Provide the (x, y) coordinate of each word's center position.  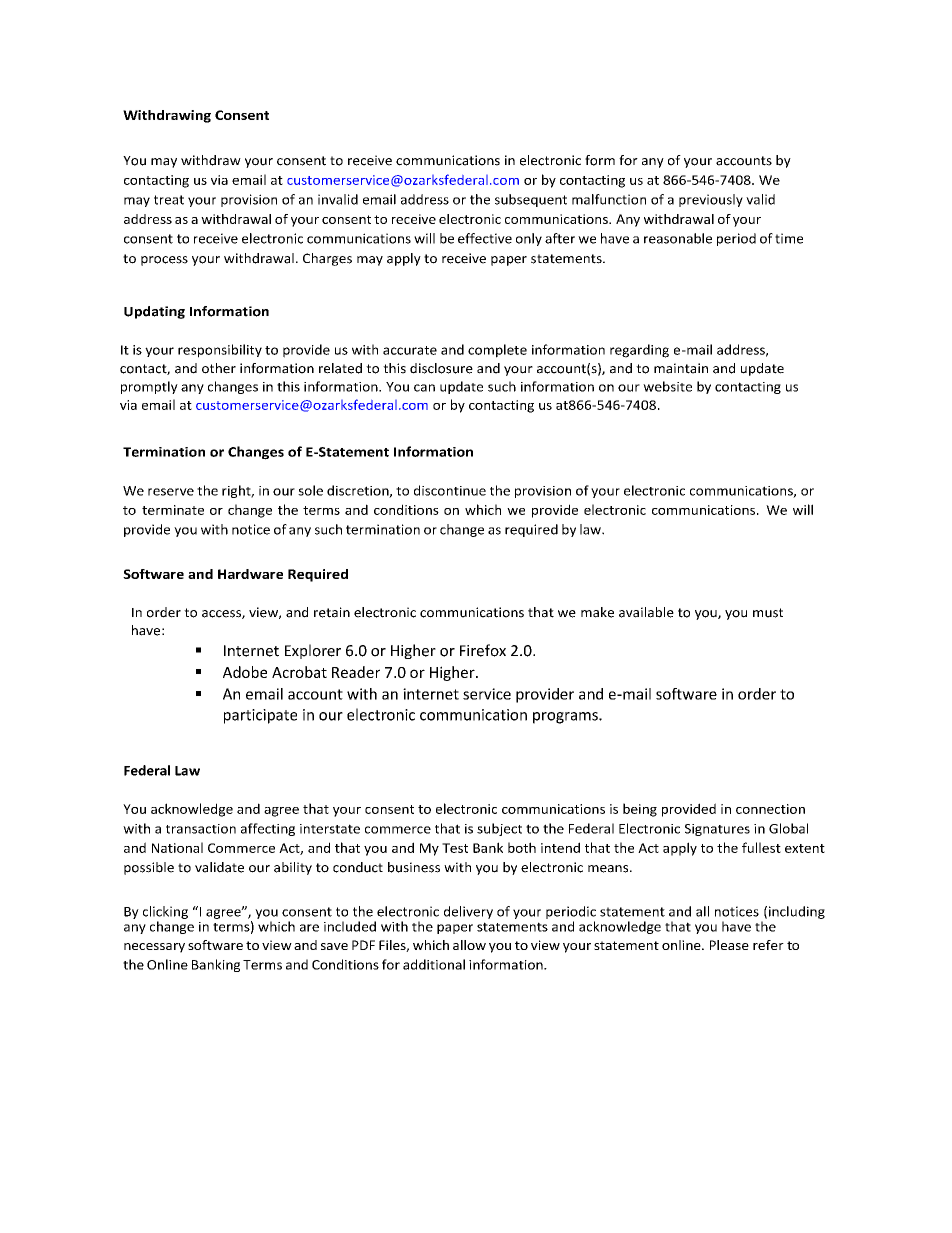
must (768, 613)
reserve (171, 492)
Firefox (483, 650)
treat (169, 200)
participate (260, 716)
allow (469, 945)
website (667, 386)
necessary (154, 948)
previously (711, 200)
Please (729, 945)
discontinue (450, 490)
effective (485, 238)
